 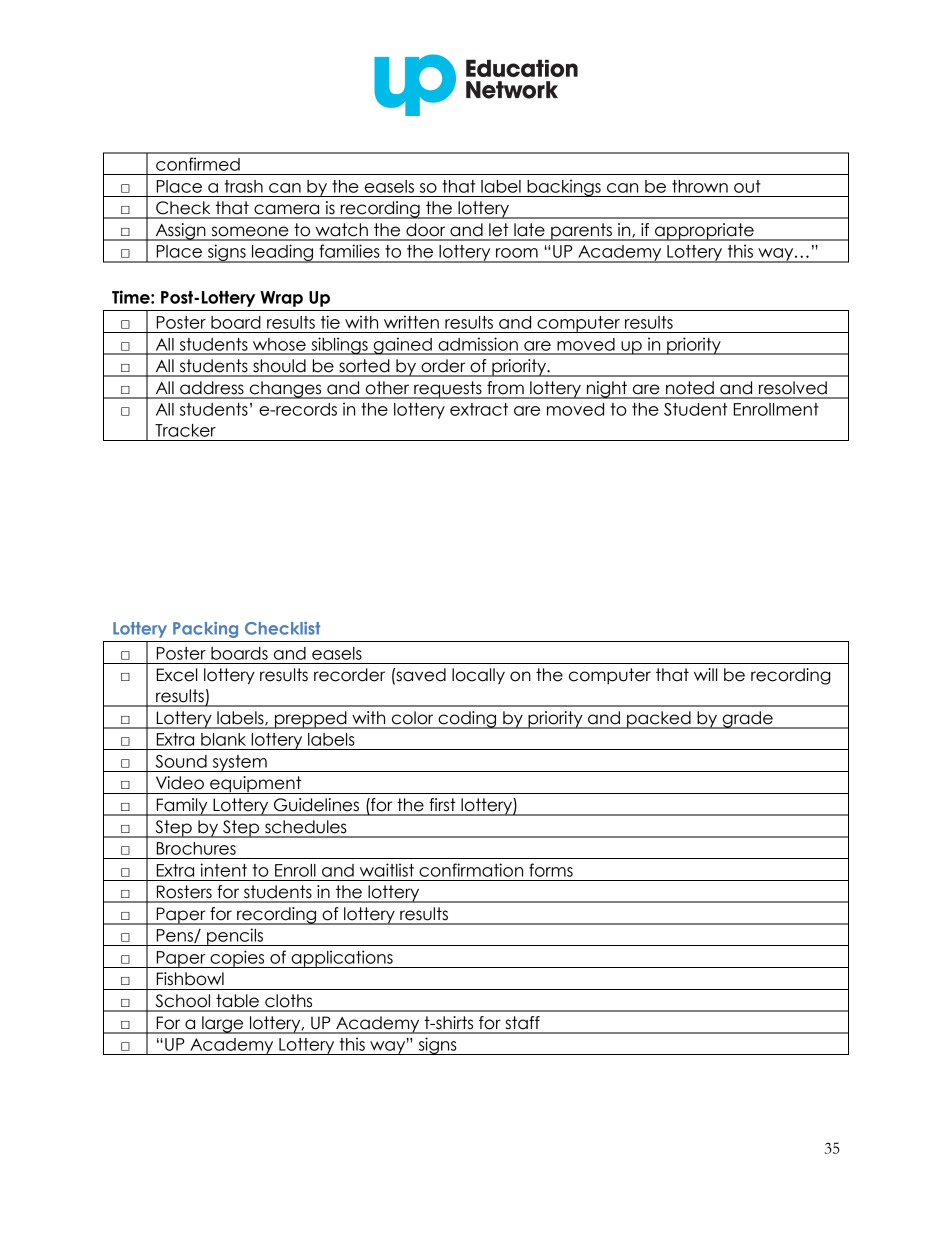 I want to click on large, so click(x=223, y=1025).
